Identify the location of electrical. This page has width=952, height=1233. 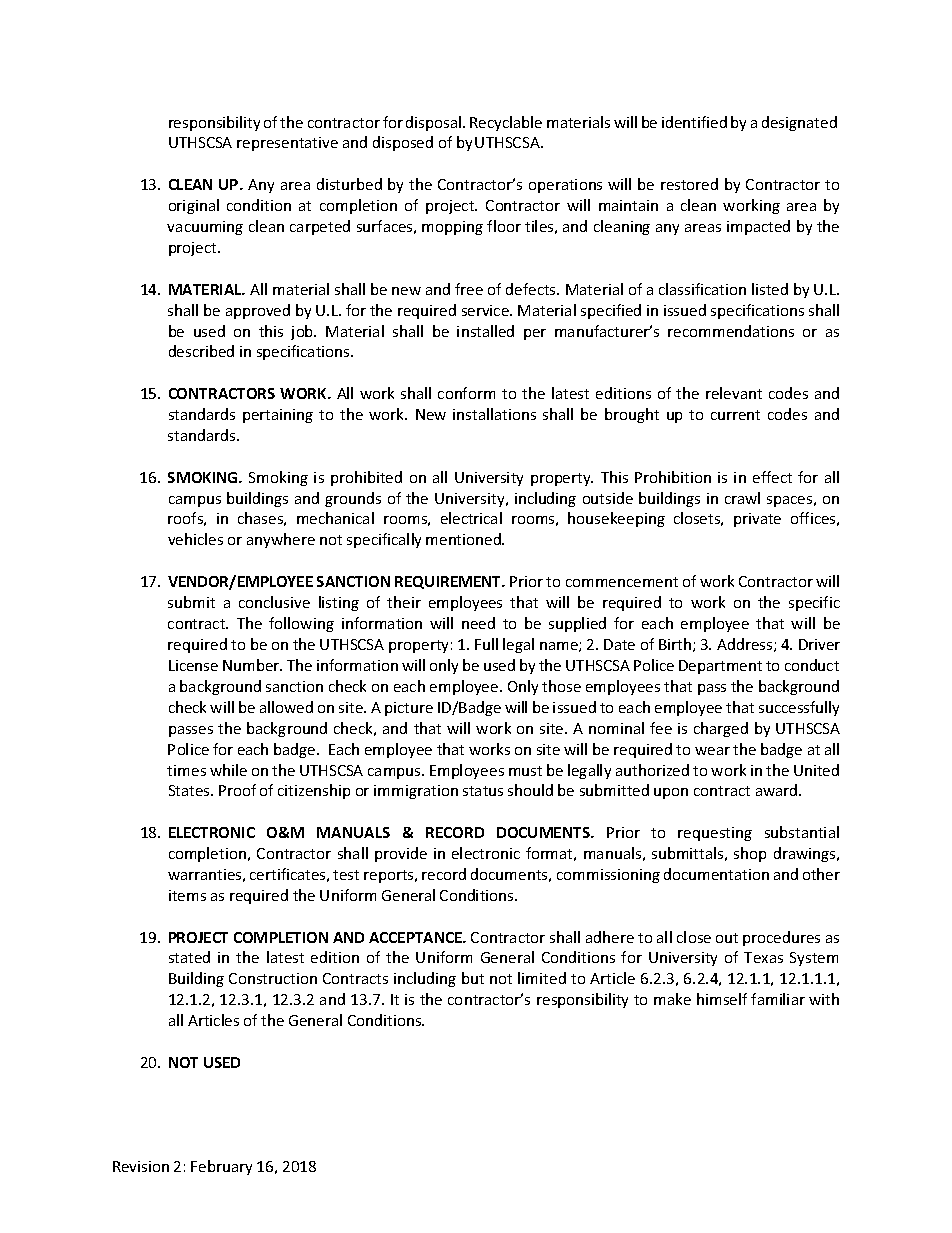
(471, 518).
